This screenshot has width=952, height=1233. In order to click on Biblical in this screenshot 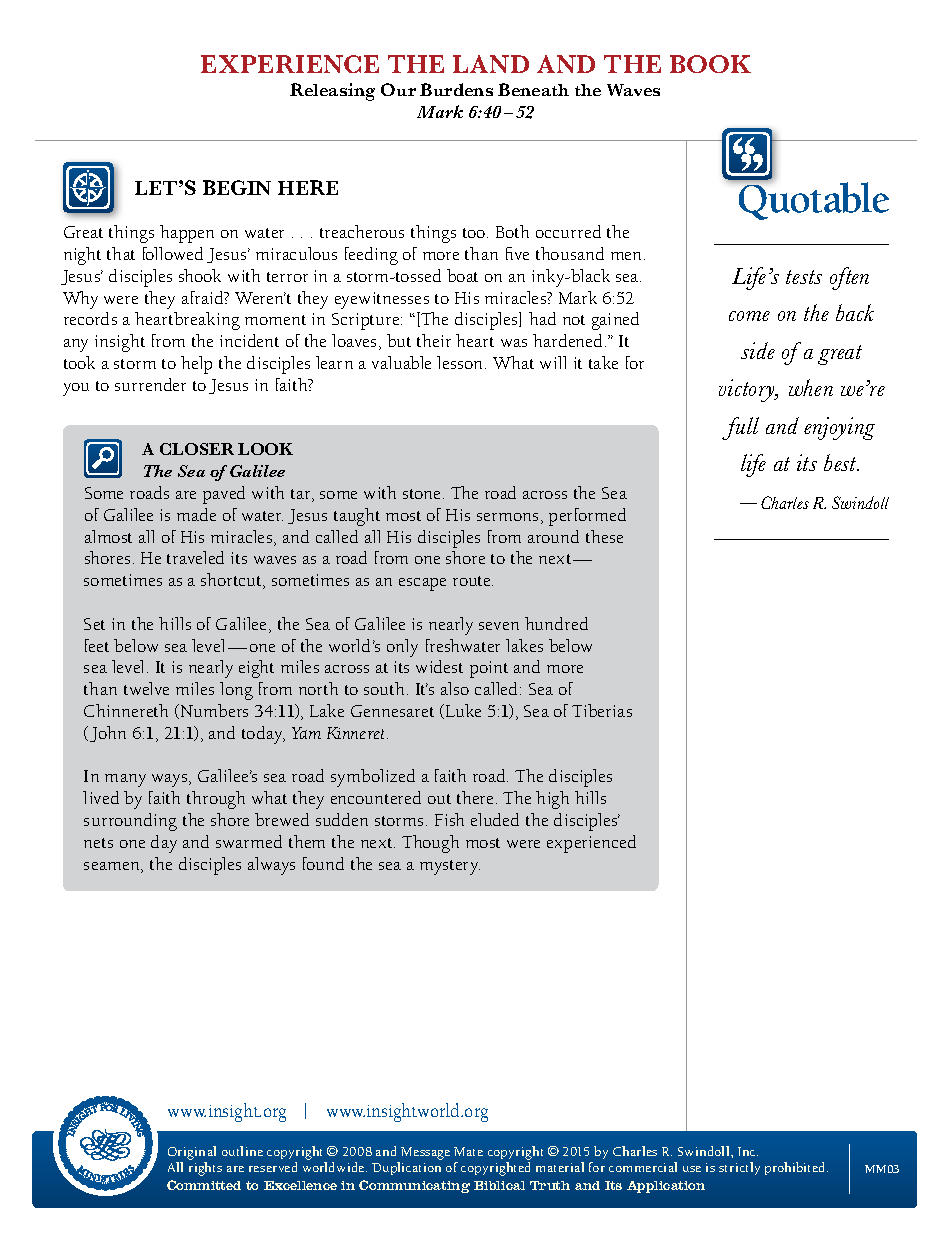, I will do `click(499, 1185)`.
